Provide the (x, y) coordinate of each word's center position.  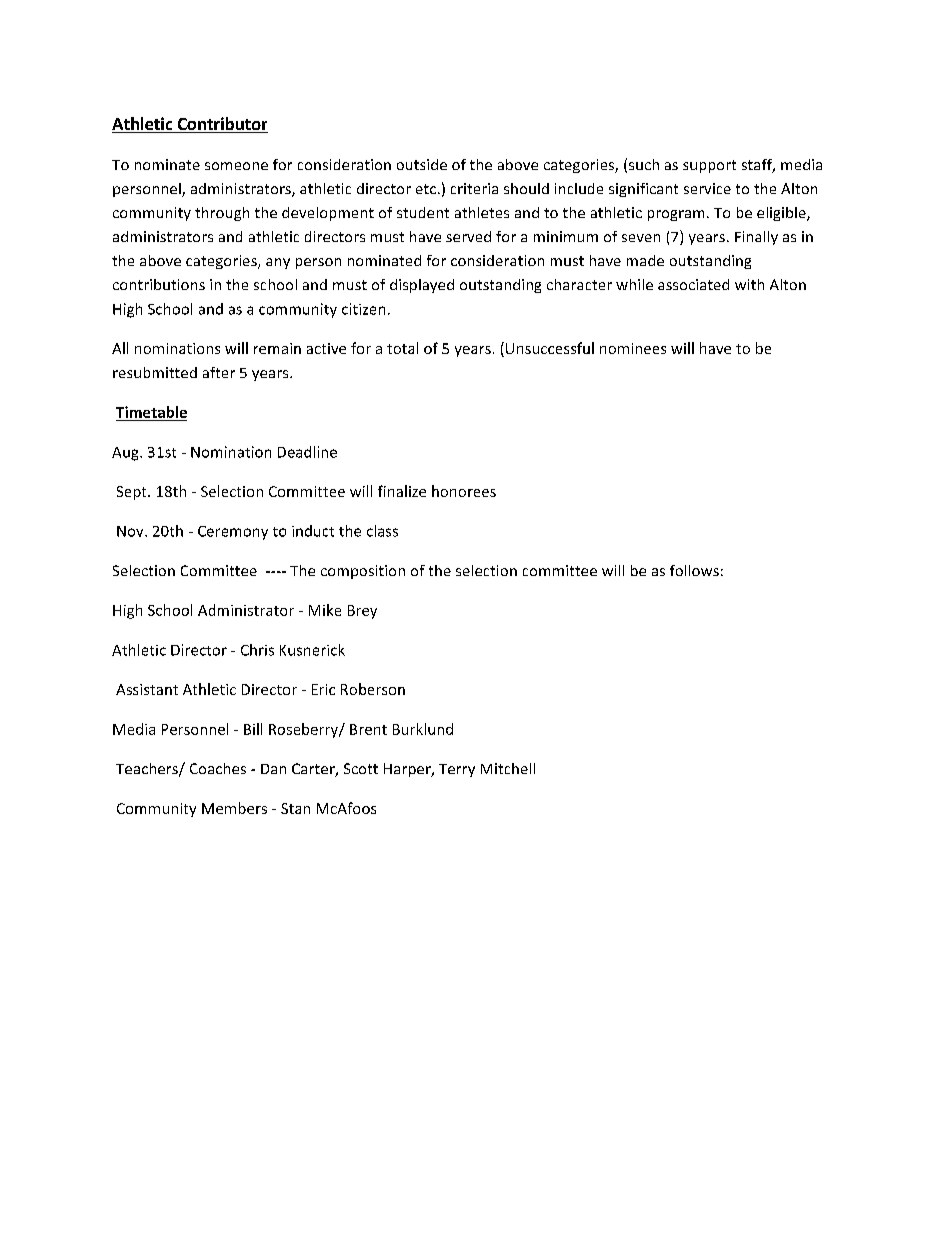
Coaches (218, 768)
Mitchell (508, 768)
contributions (159, 284)
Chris (257, 650)
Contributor (221, 125)
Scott (361, 768)
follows (694, 570)
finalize (402, 491)
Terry (457, 770)
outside (422, 164)
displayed (422, 286)
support (709, 166)
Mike (325, 610)
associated (693, 284)
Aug (126, 454)
